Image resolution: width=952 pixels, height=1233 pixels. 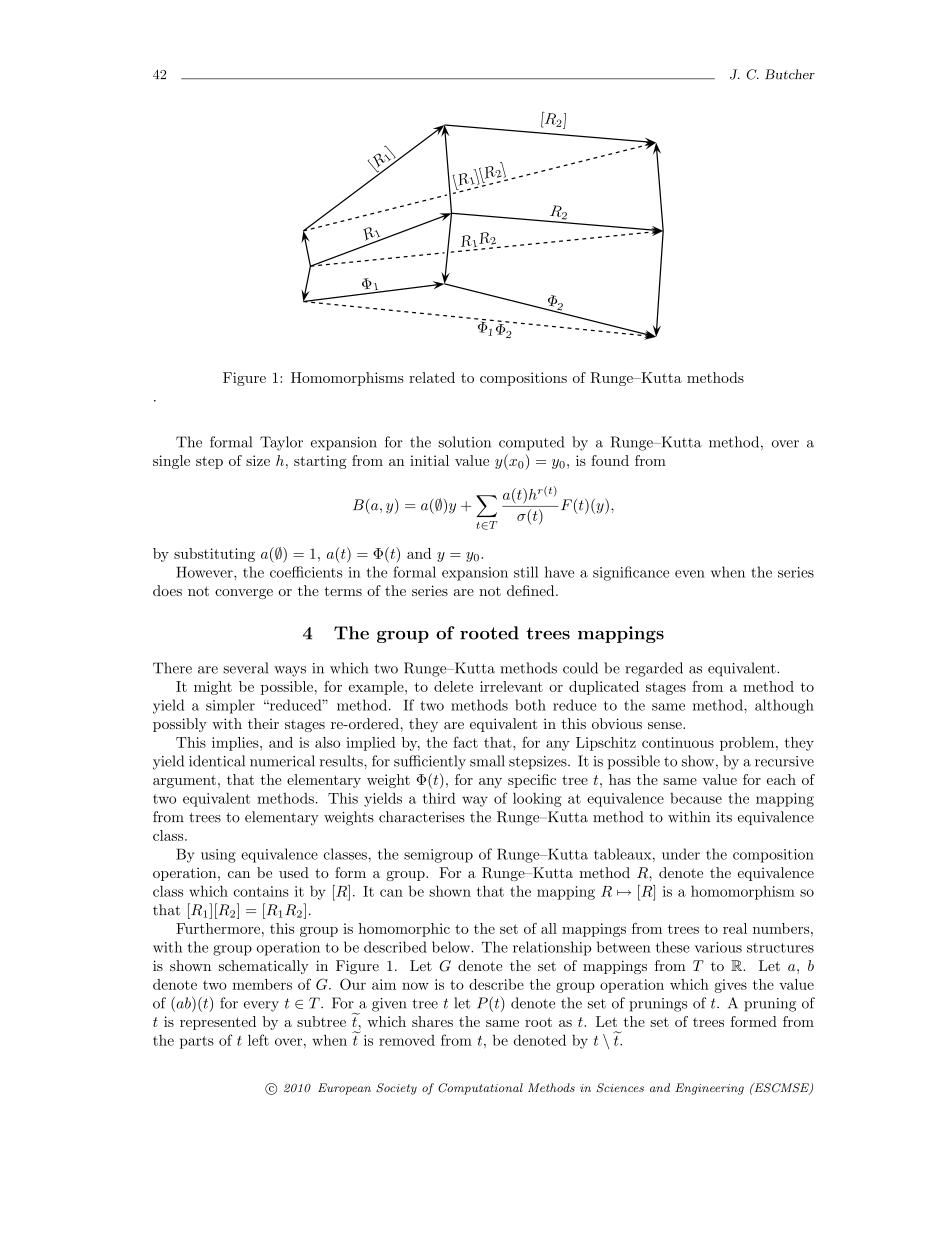 I want to click on Taylor, so click(x=281, y=443).
